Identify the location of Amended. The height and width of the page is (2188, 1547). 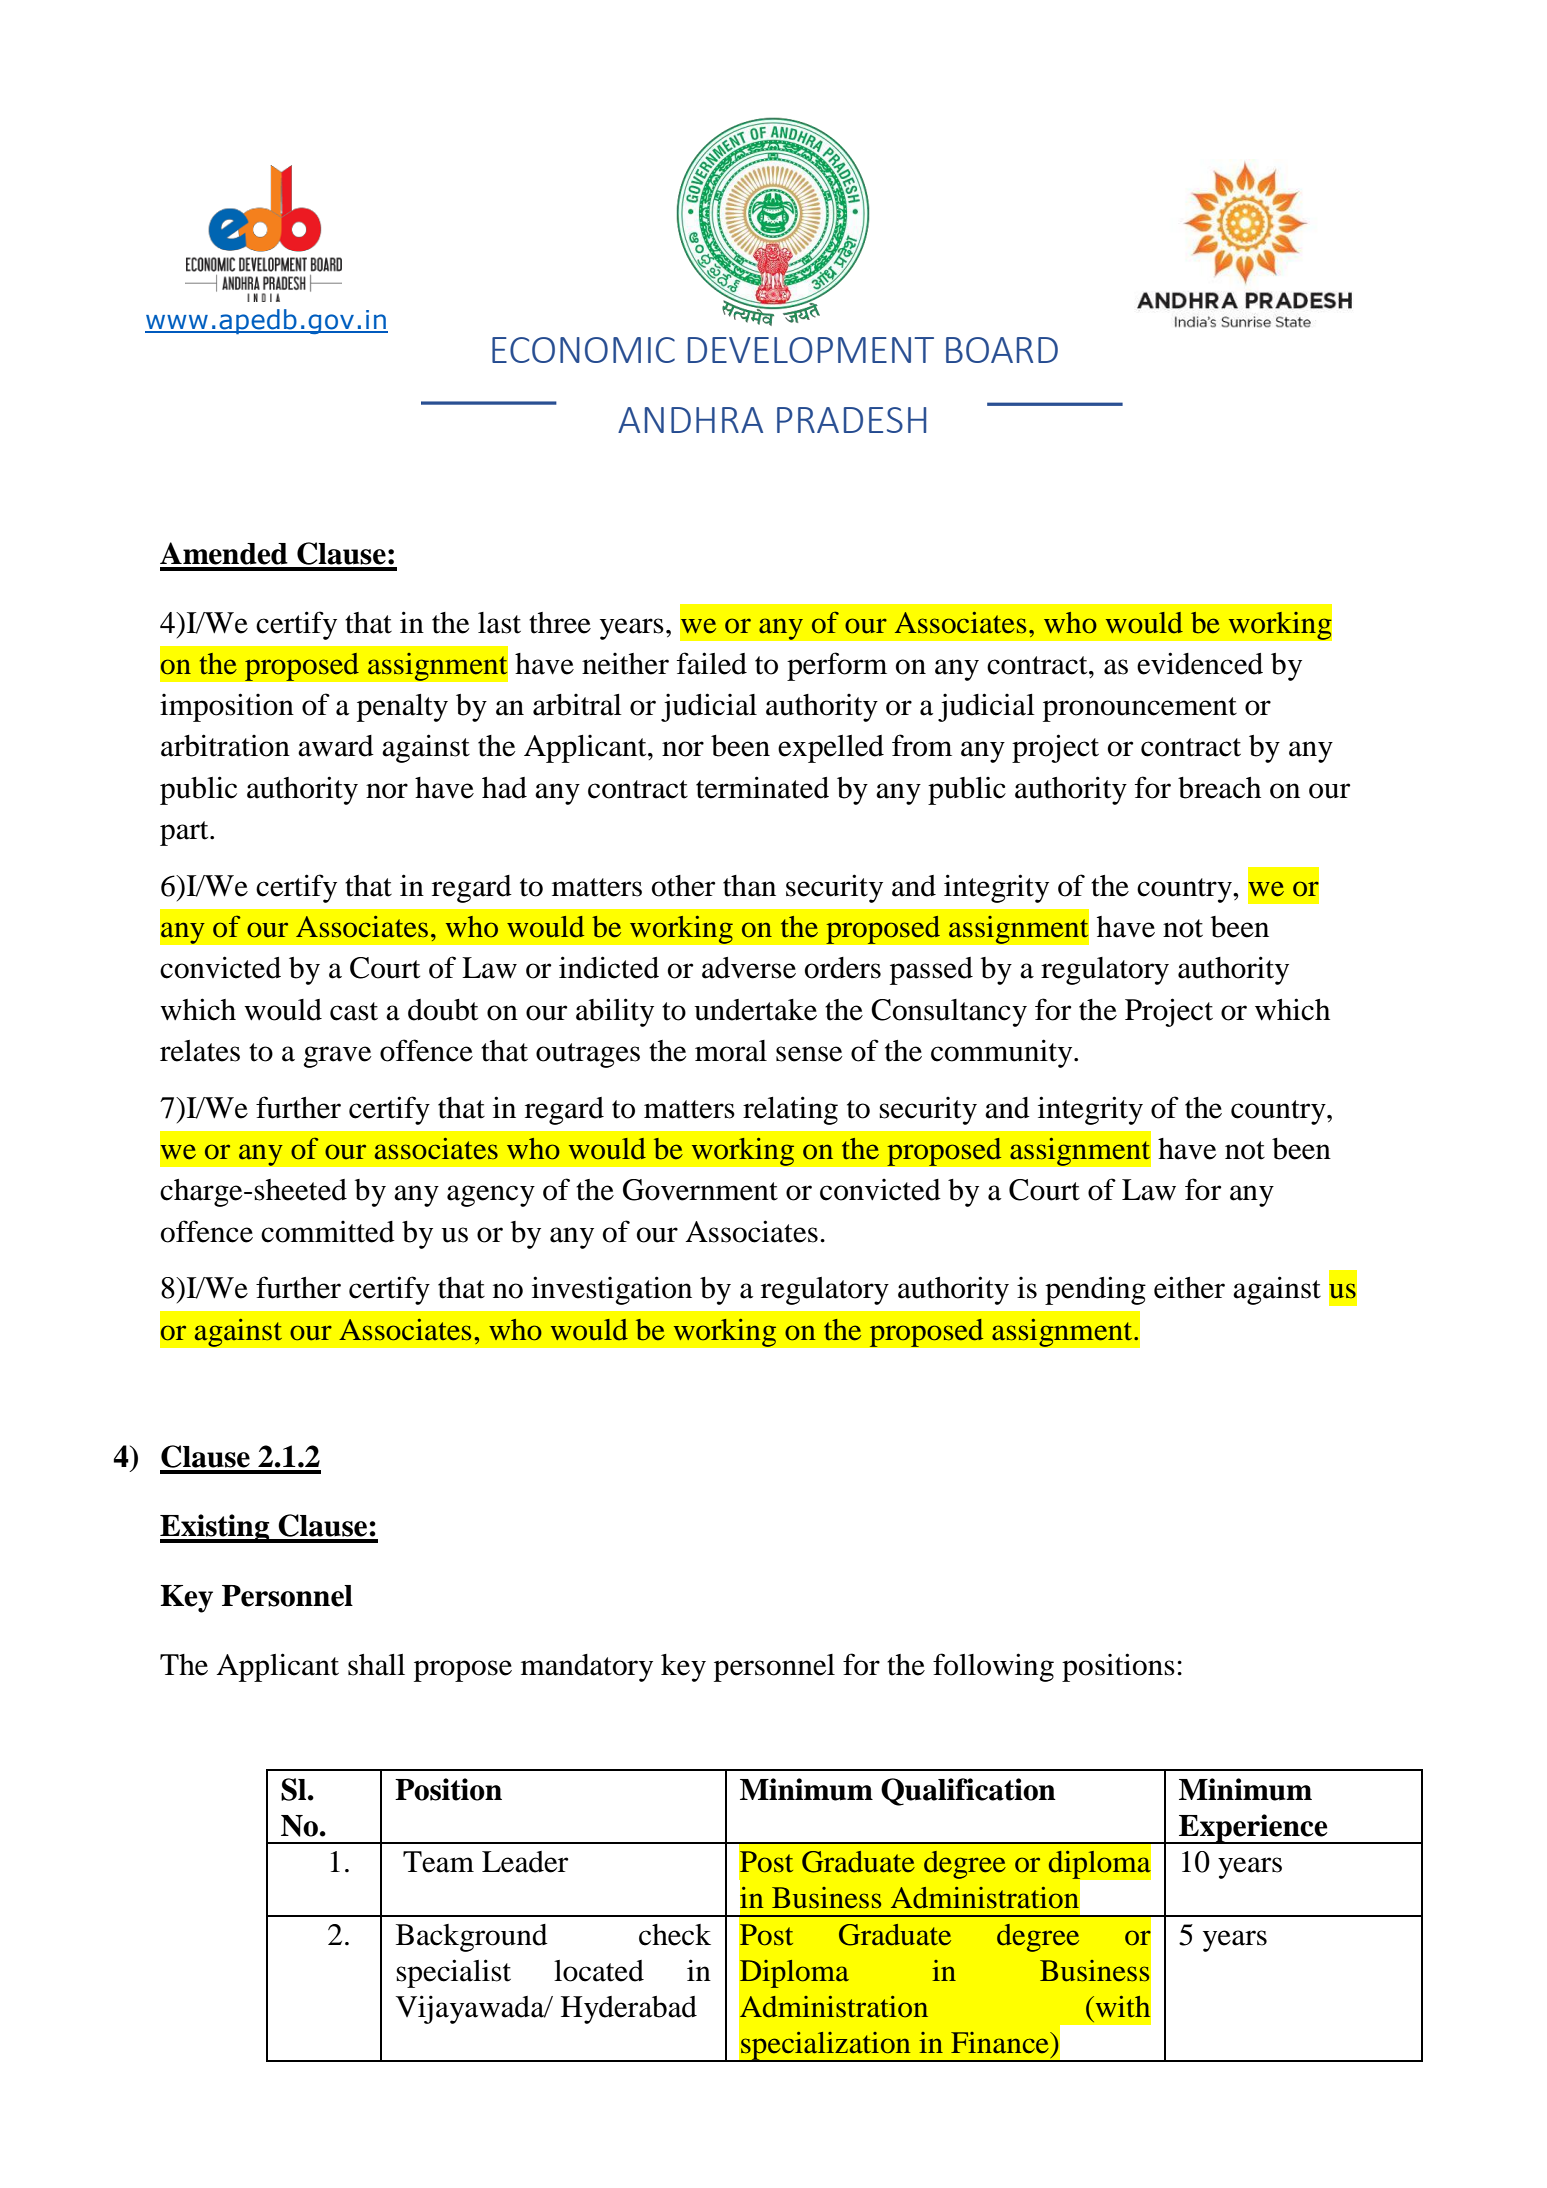
(224, 553).
